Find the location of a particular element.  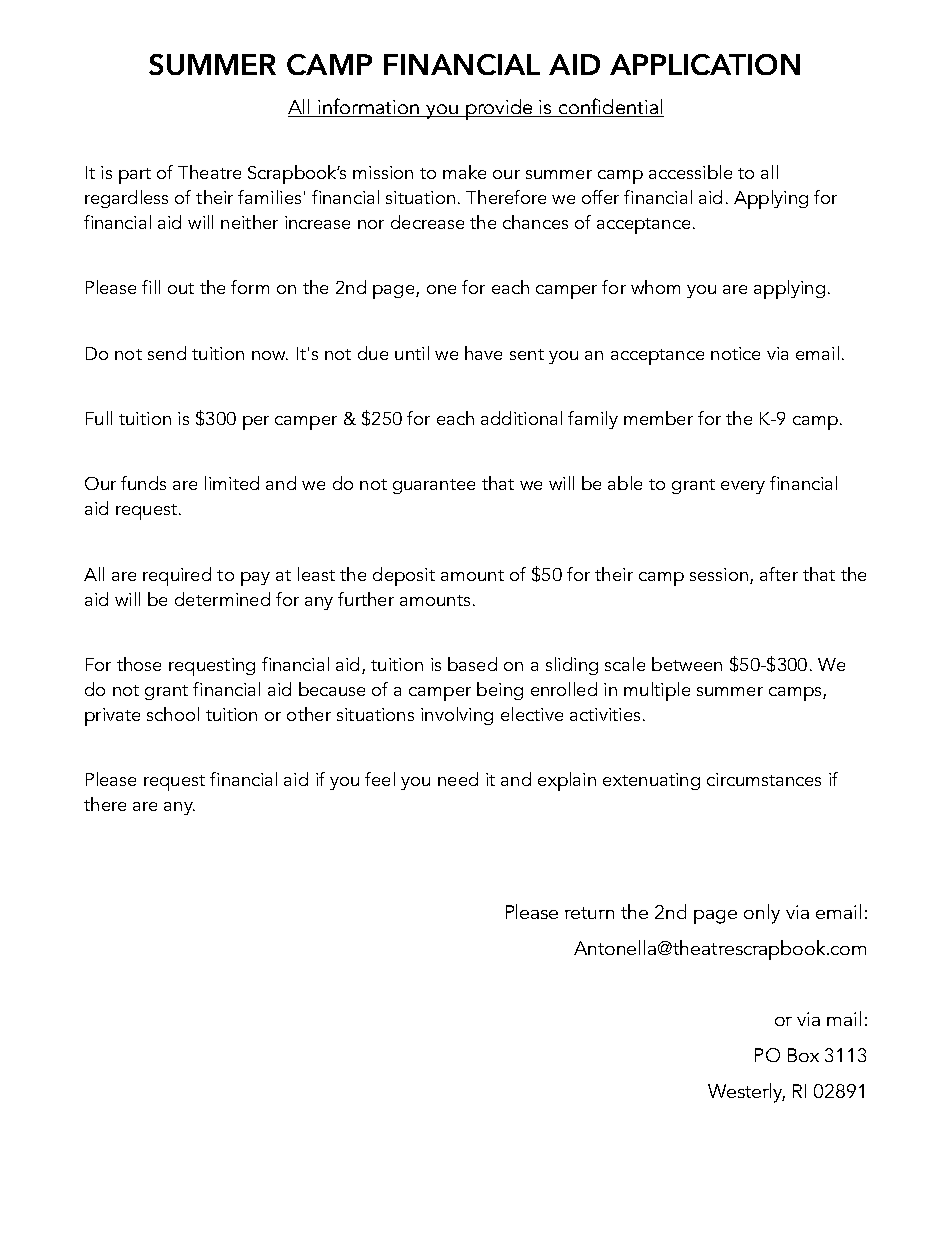

notice is located at coordinates (735, 353).
